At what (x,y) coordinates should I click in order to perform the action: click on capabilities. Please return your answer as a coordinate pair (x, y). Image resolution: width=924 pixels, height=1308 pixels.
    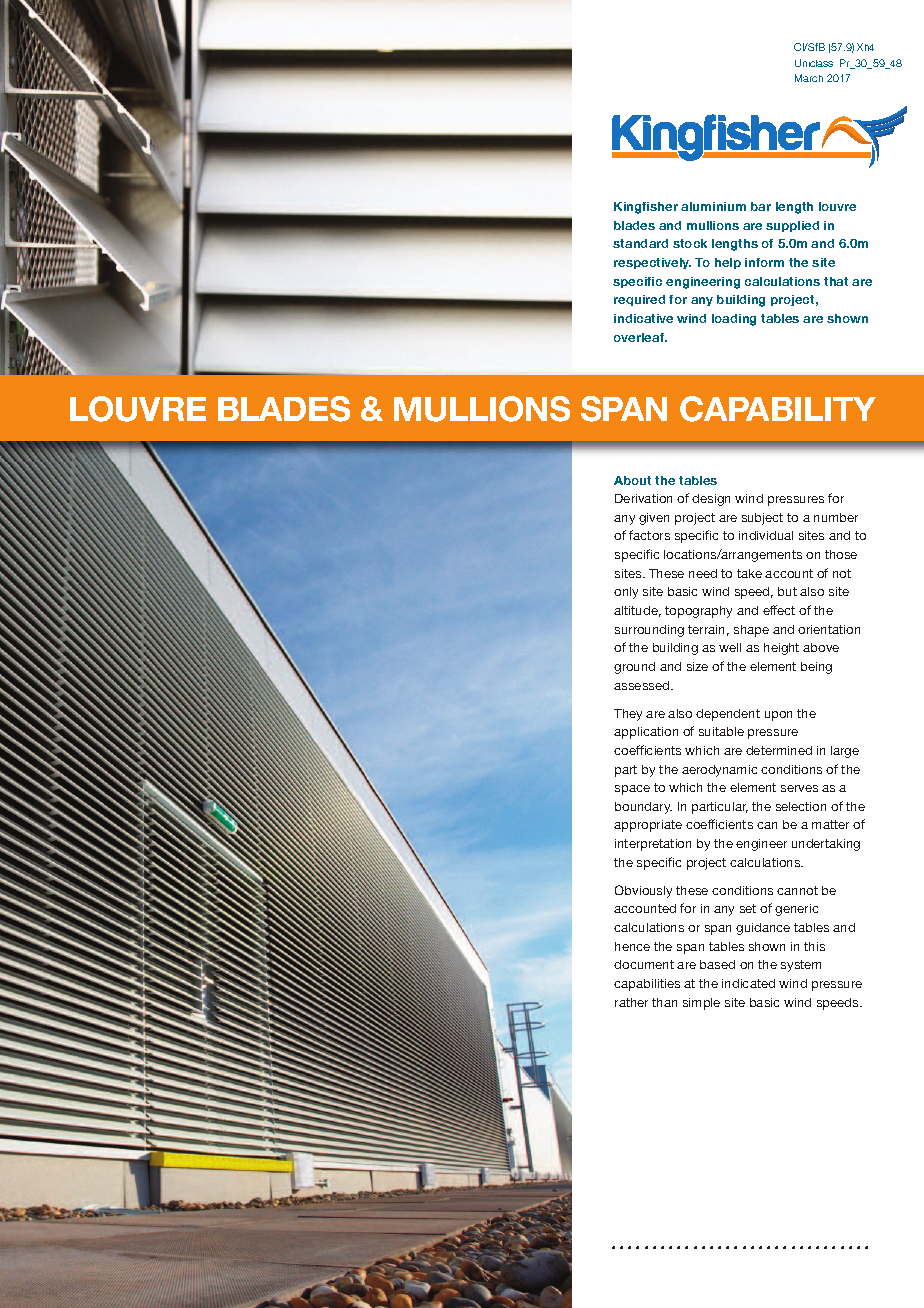
    Looking at the image, I should click on (647, 985).
